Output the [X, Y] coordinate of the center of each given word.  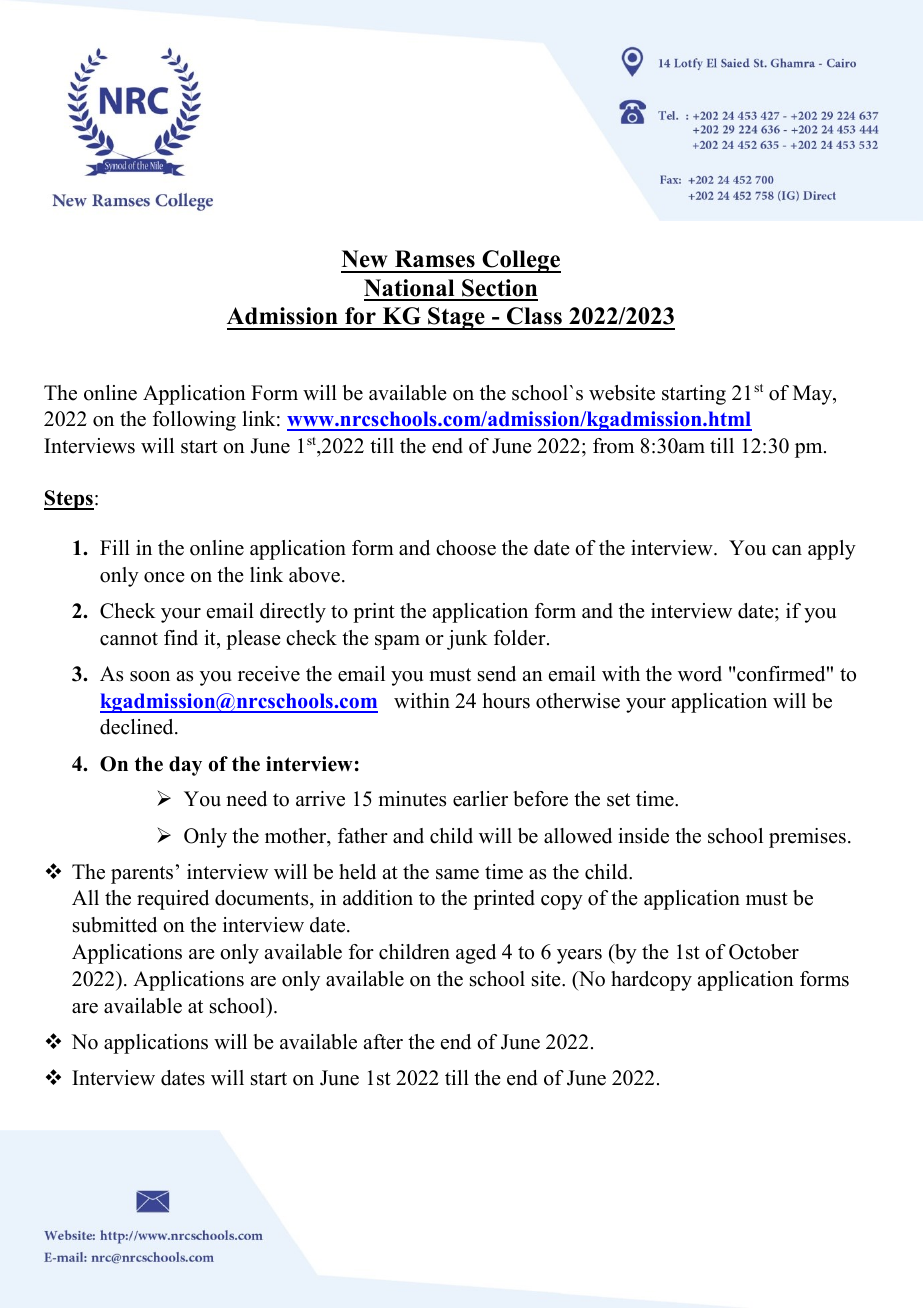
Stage [456, 318]
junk [467, 640]
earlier [480, 799]
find [181, 638]
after [383, 1042]
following [194, 421]
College [520, 261]
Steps [69, 500]
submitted [115, 925]
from [613, 446]
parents [142, 875]
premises [807, 838]
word [700, 674]
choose [466, 548]
